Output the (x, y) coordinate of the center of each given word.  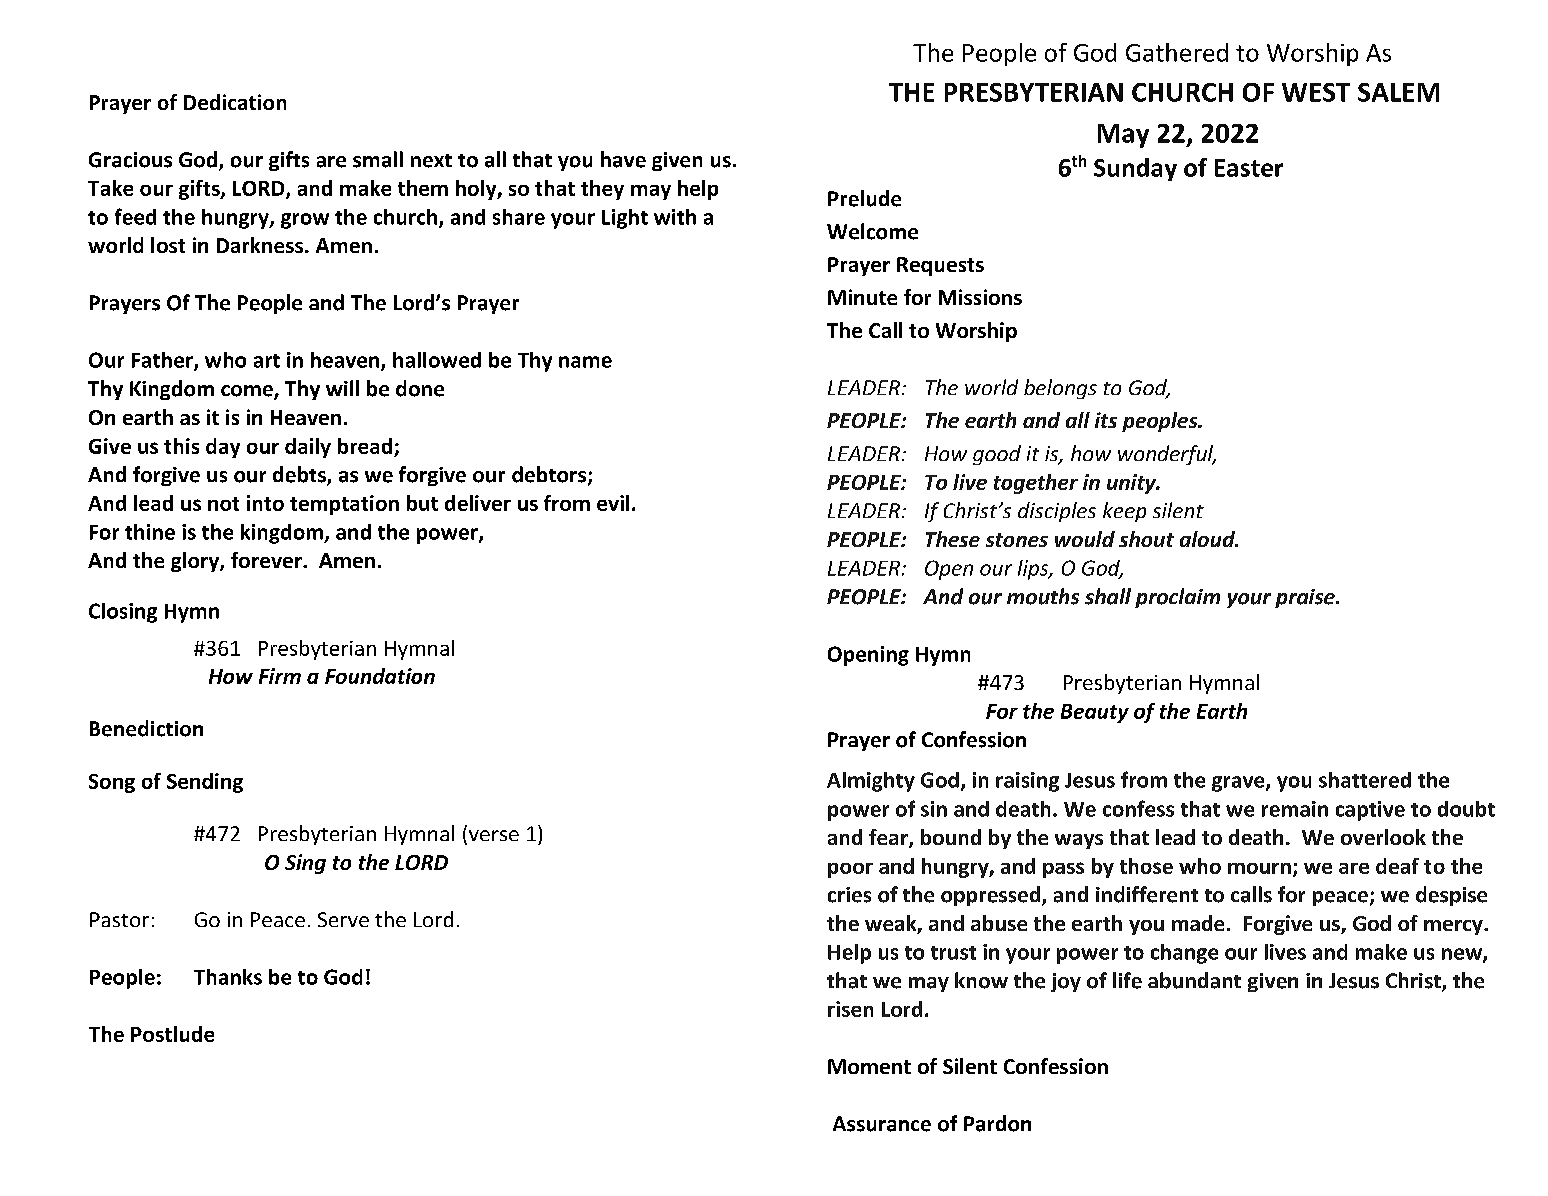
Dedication (235, 102)
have (623, 159)
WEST (1316, 92)
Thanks (228, 977)
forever (267, 560)
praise (1306, 598)
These (953, 539)
